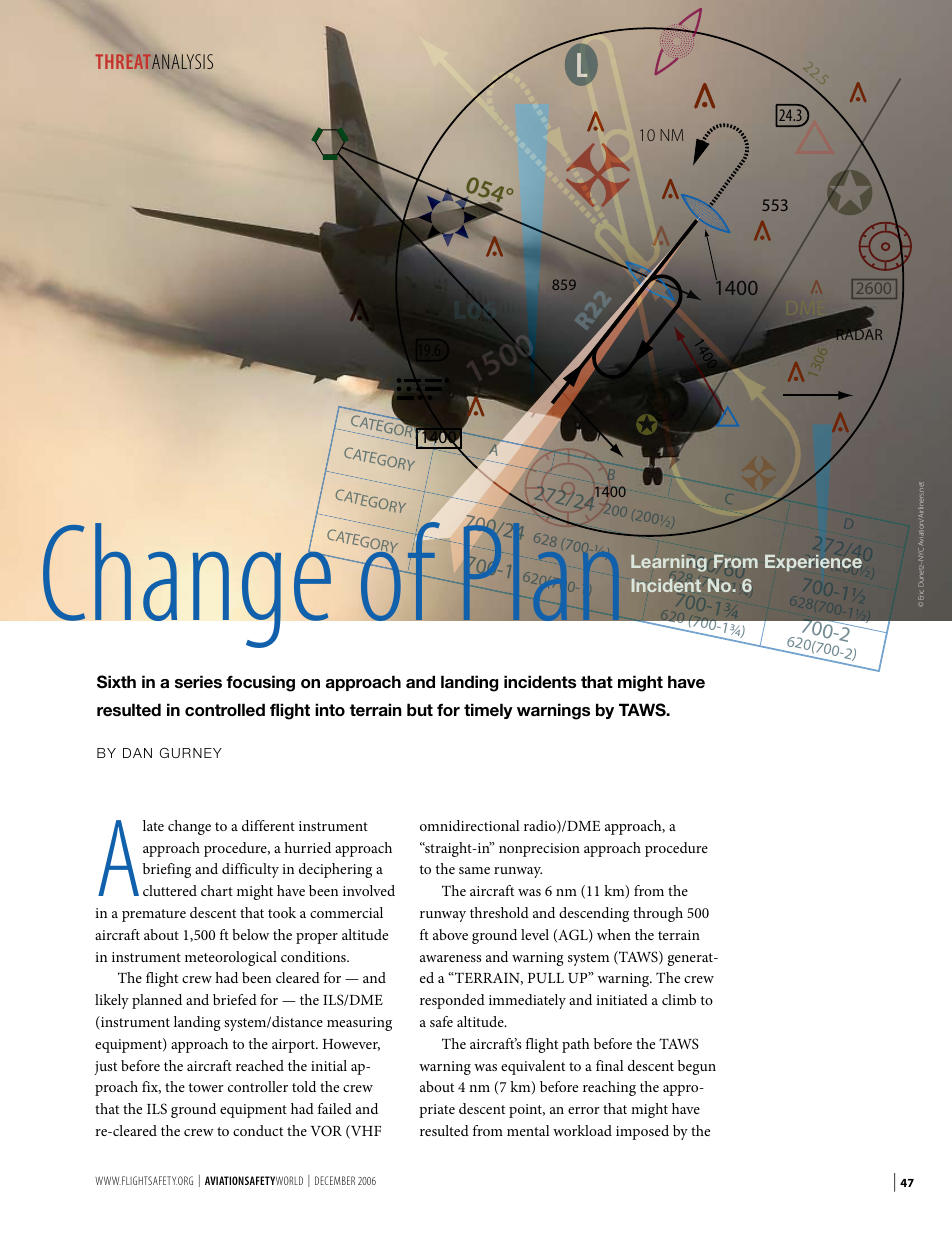  What do you see at coordinates (669, 563) in the page?
I see `Learning` at bounding box center [669, 563].
